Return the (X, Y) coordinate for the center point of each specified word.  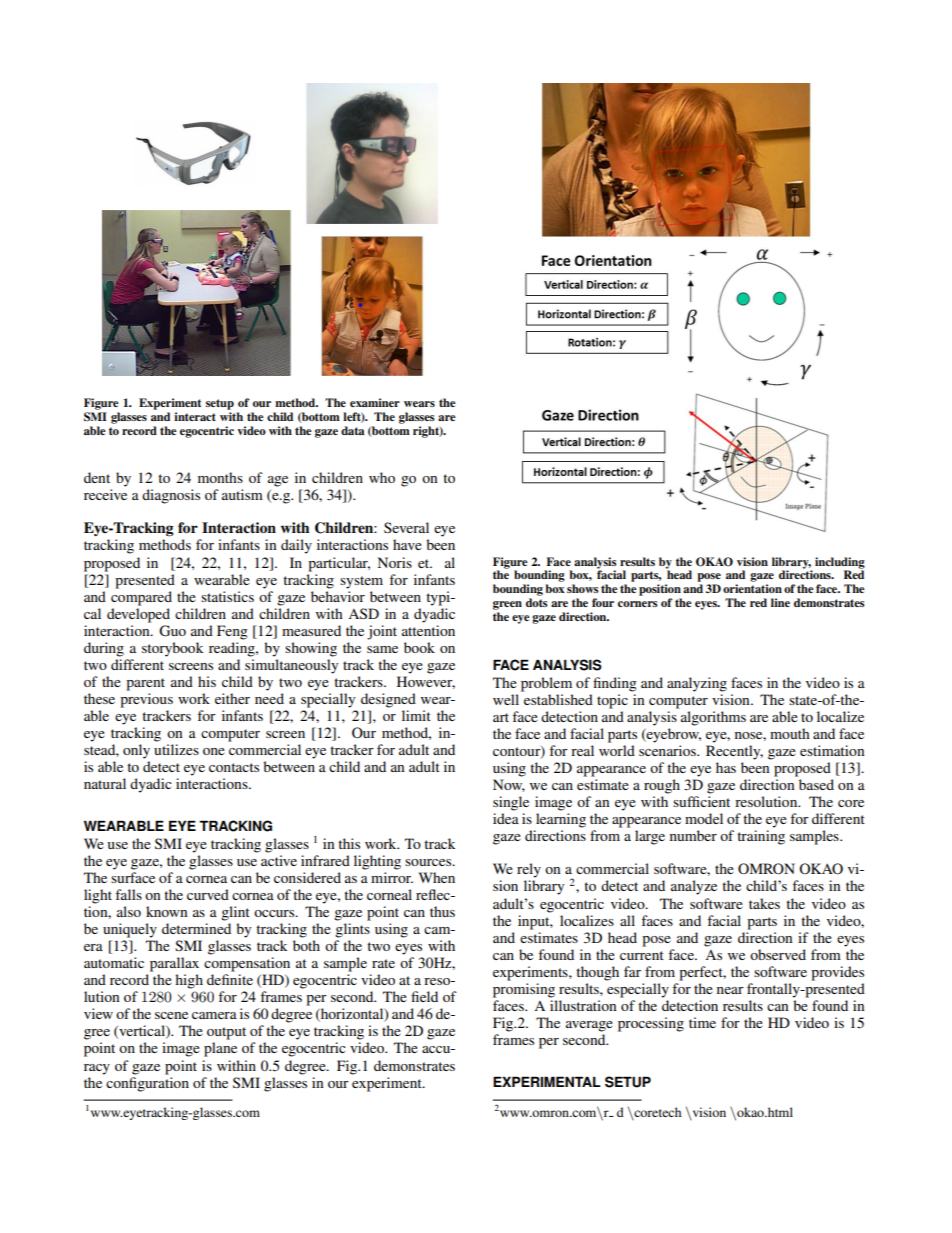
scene (171, 1015)
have (407, 544)
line (780, 602)
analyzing (697, 684)
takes (764, 903)
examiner (375, 402)
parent (145, 684)
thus (442, 911)
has (726, 767)
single (511, 803)
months (220, 477)
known (167, 911)
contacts (234, 767)
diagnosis (171, 496)
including (840, 564)
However (426, 682)
